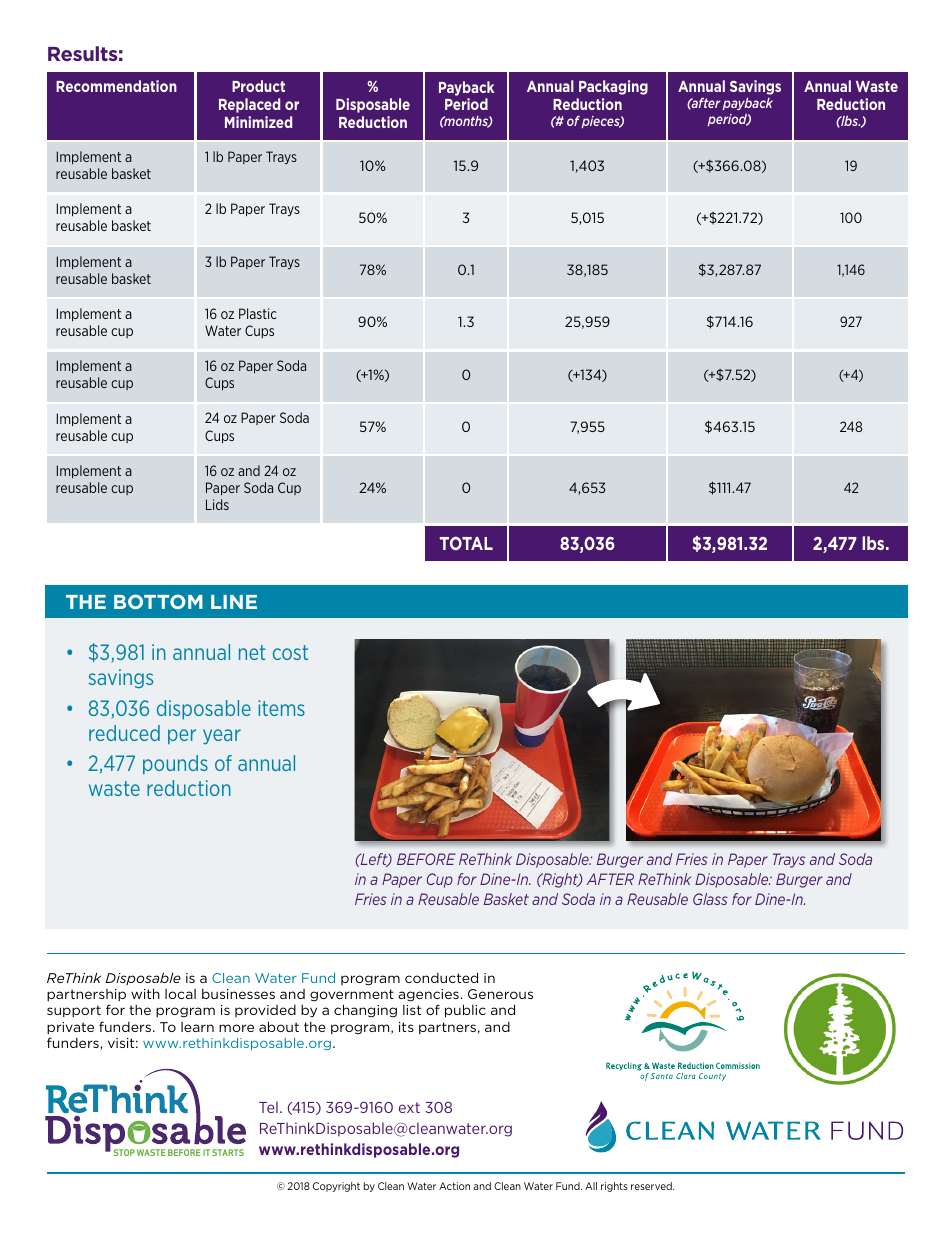  I want to click on BOTTOM, so click(158, 601).
